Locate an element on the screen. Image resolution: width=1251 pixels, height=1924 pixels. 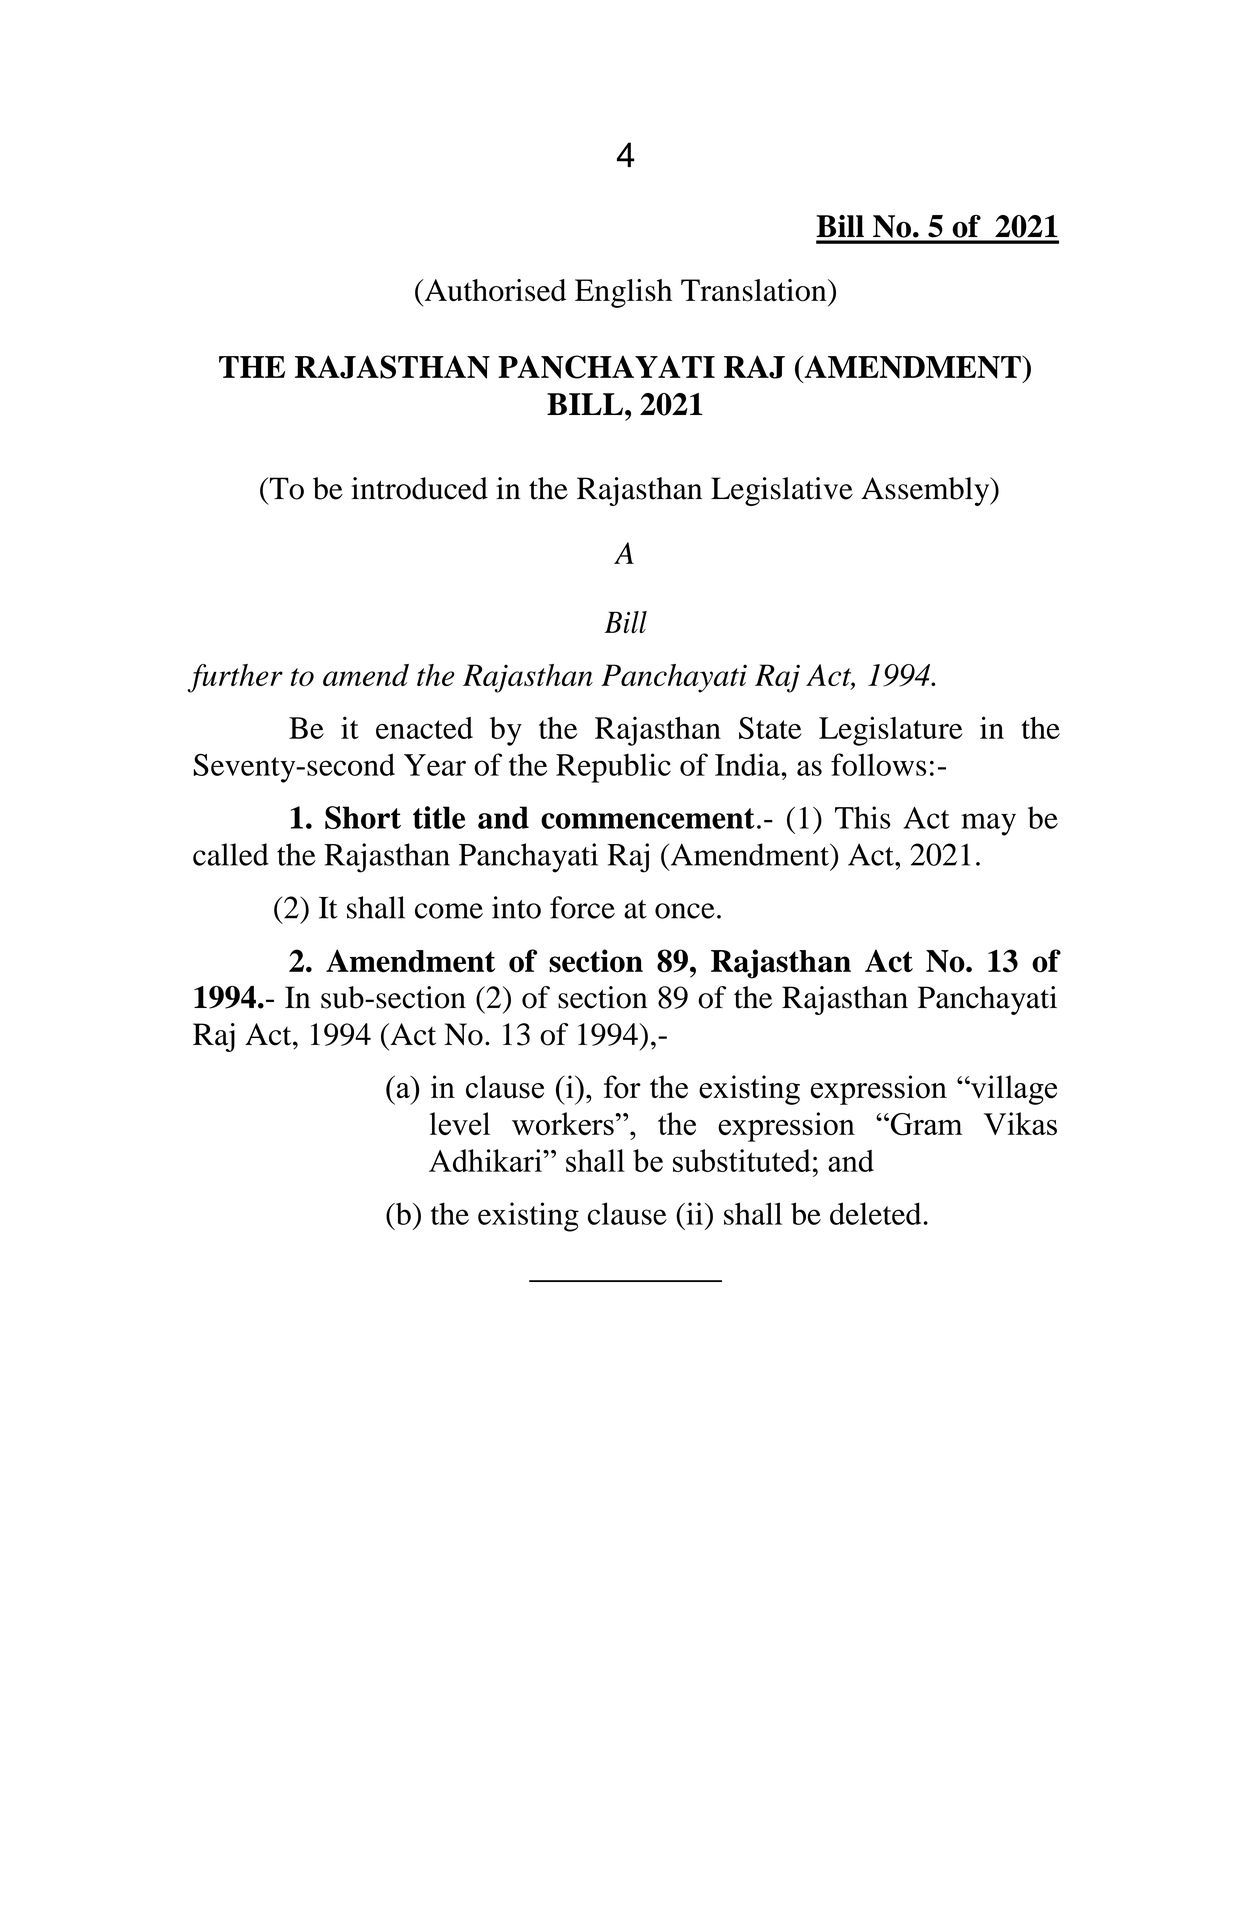
may is located at coordinates (988, 824).
